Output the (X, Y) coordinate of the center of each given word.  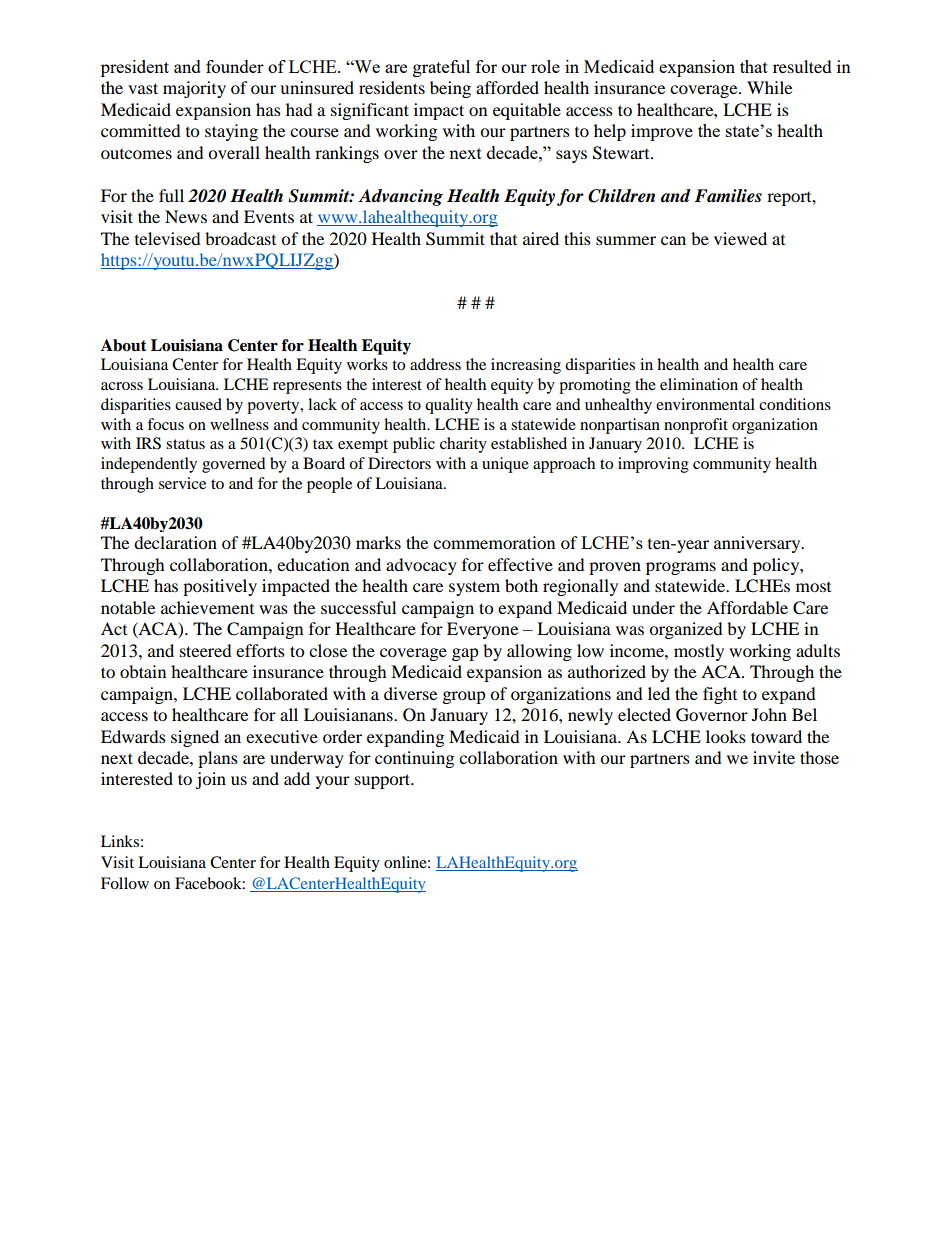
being (450, 89)
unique (505, 465)
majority (194, 89)
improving (653, 465)
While (769, 87)
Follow (125, 883)
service (182, 483)
